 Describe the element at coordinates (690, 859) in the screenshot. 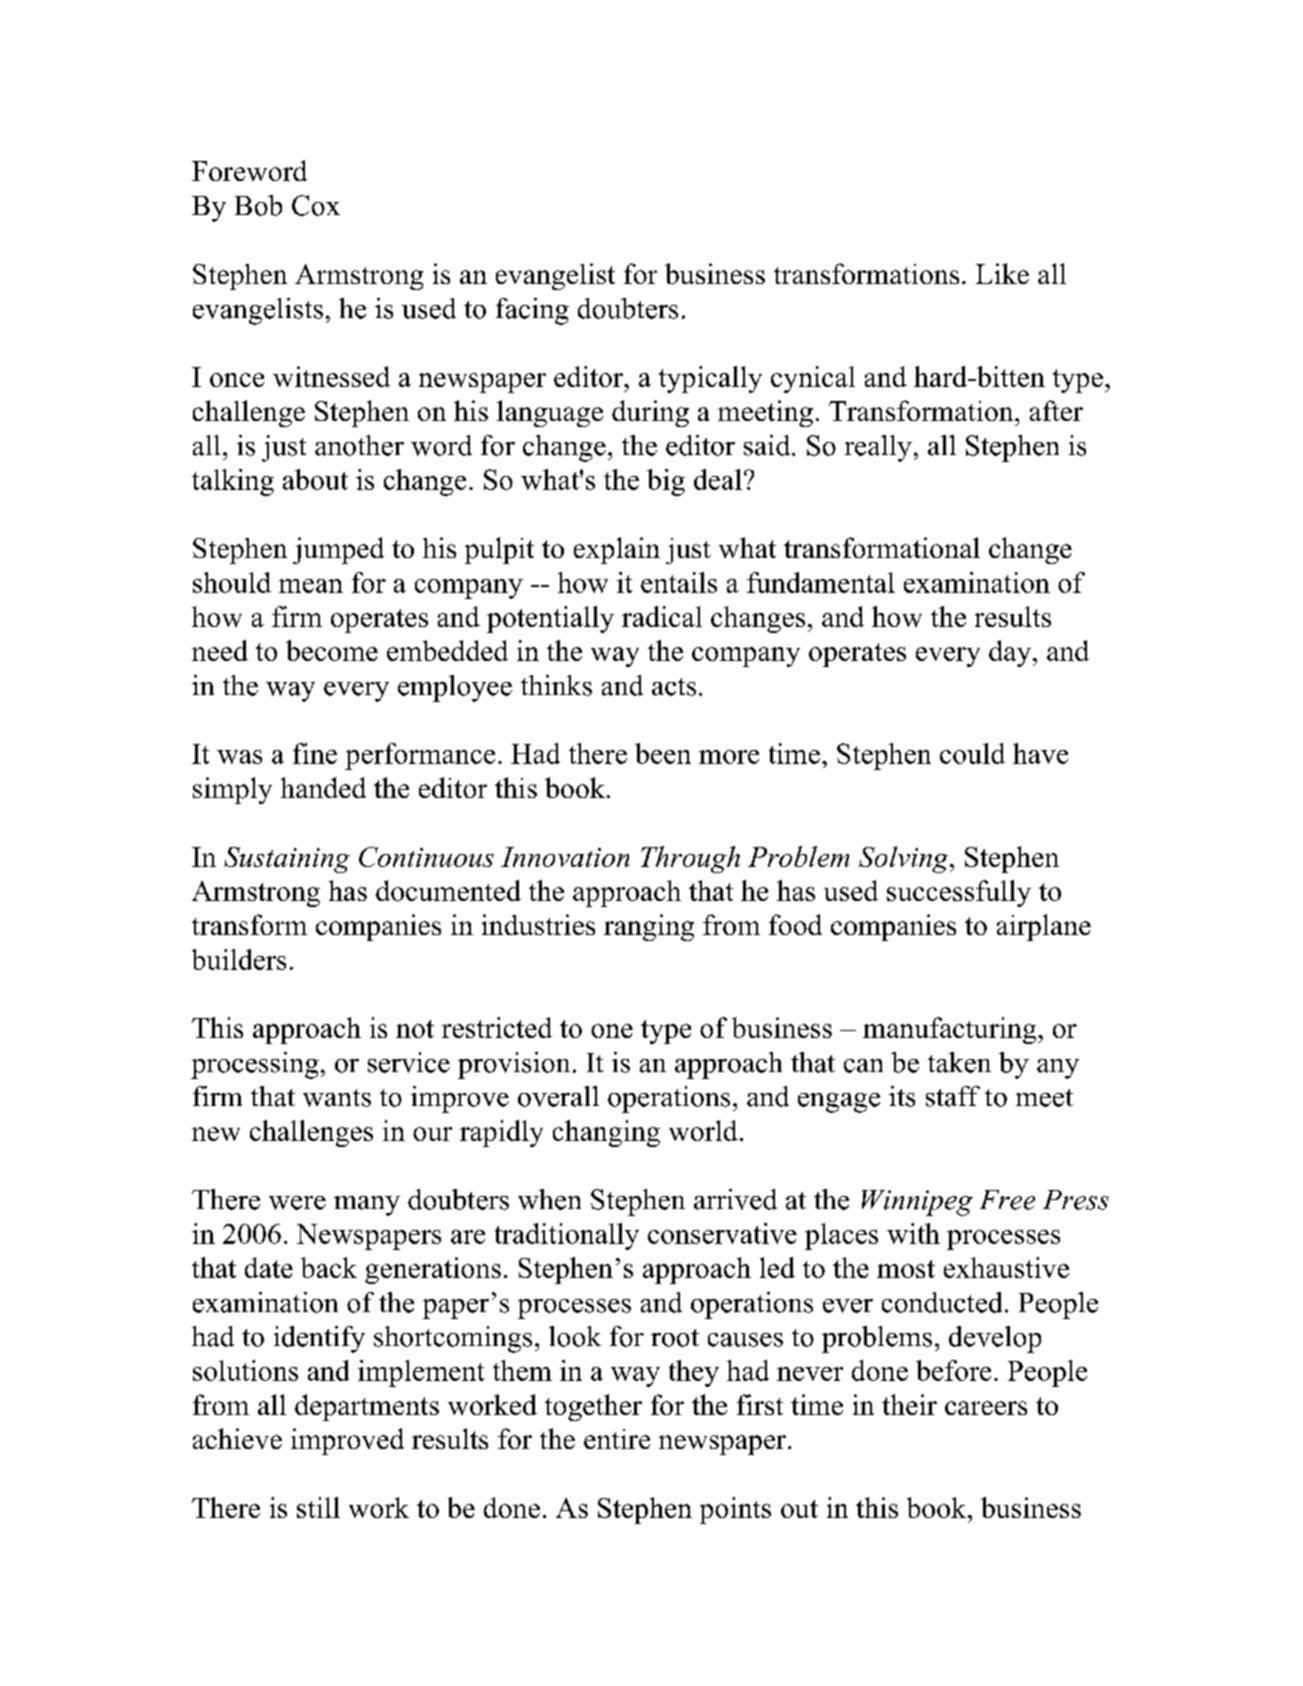

I see `Through` at that location.
